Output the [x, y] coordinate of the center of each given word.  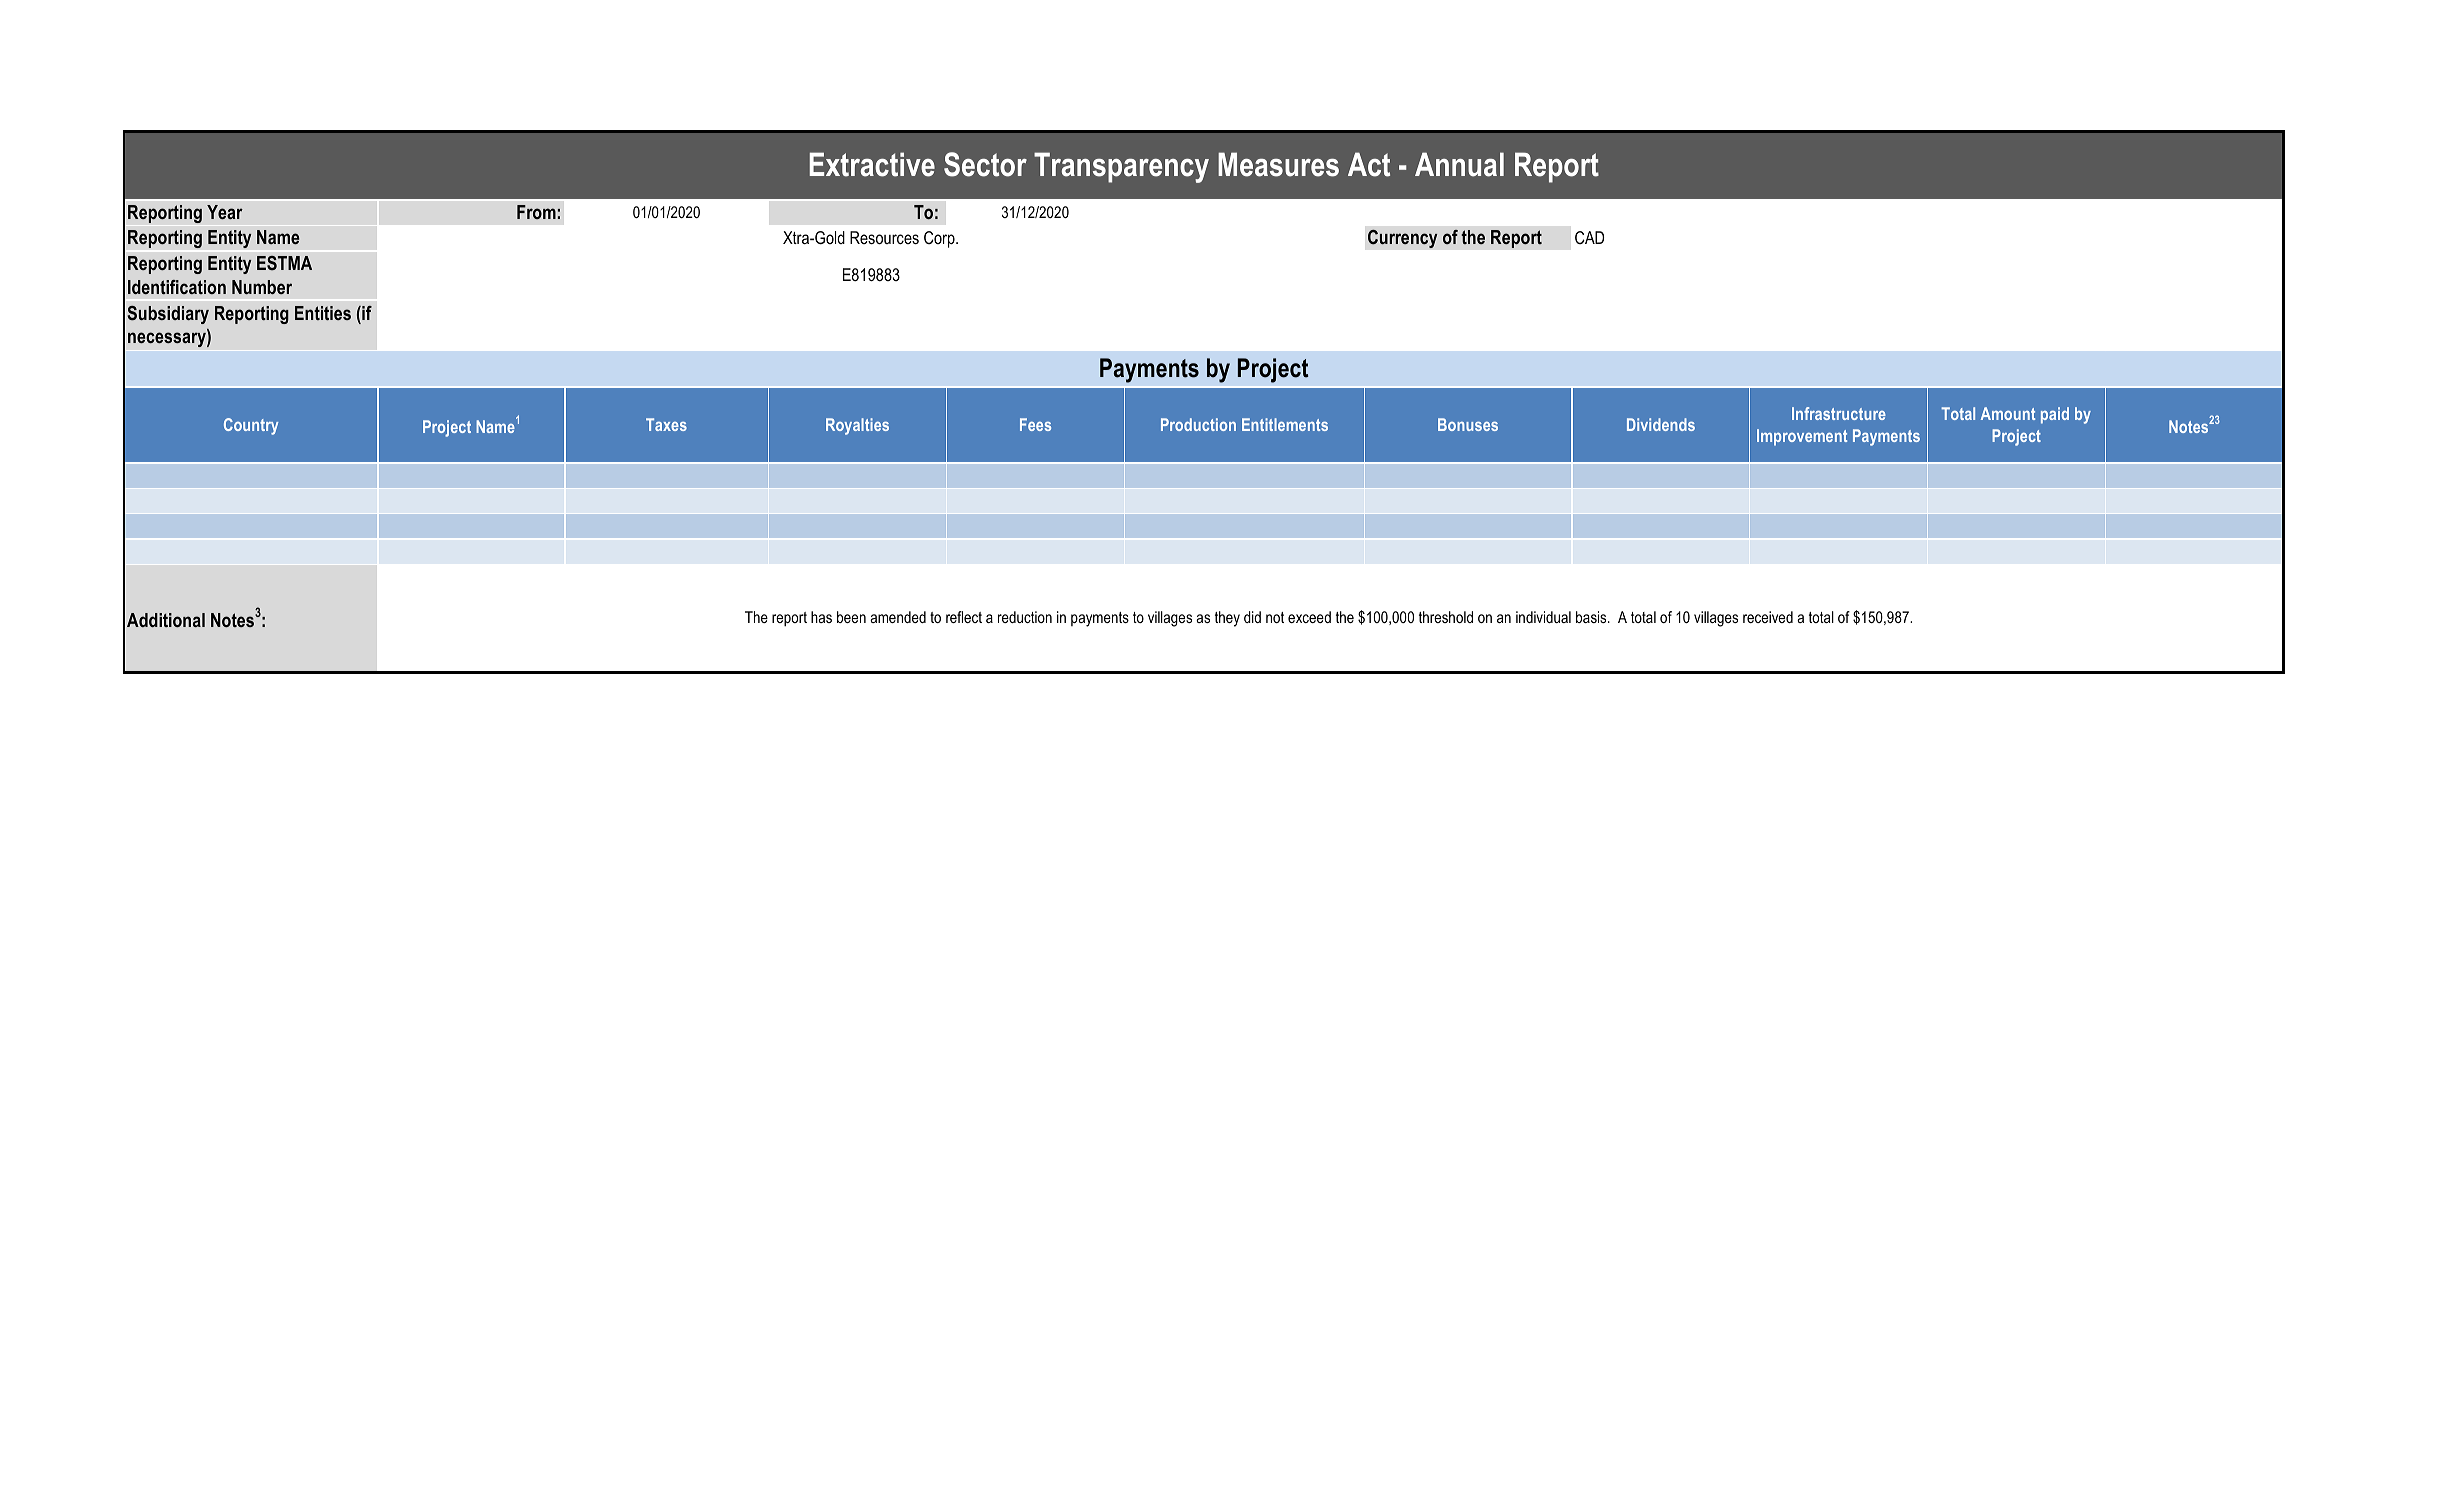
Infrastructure [1839, 413]
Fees [1035, 424]
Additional [166, 620]
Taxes [666, 424]
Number [262, 287]
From [536, 212]
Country [251, 426]
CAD [1589, 237]
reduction [1025, 617]
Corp [940, 239]
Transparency [1121, 167]
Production [1198, 424]
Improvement [1802, 437]
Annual [1459, 164]
